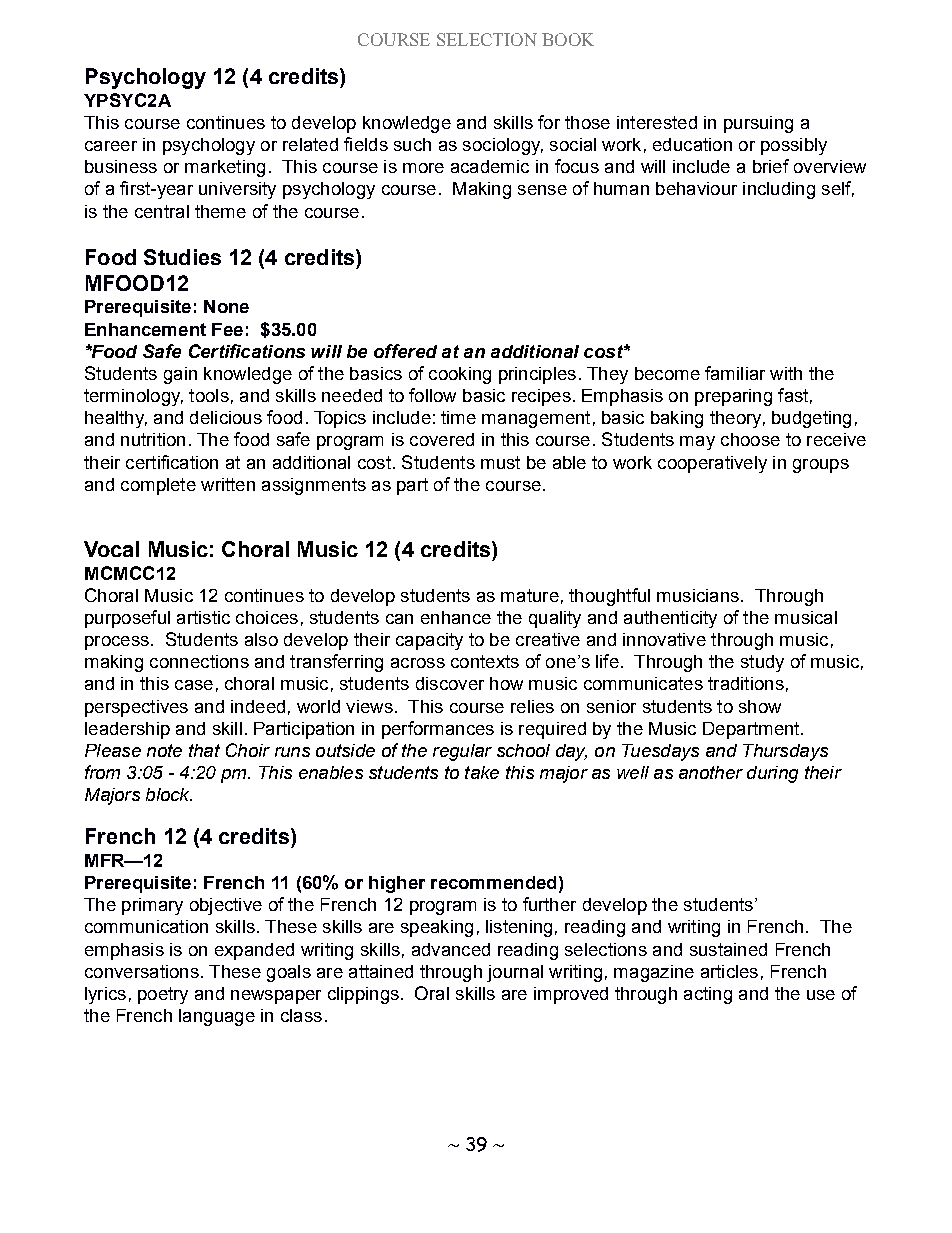 The width and height of the document is (952, 1233). Describe the element at coordinates (735, 373) in the document. I see `familiar` at that location.
